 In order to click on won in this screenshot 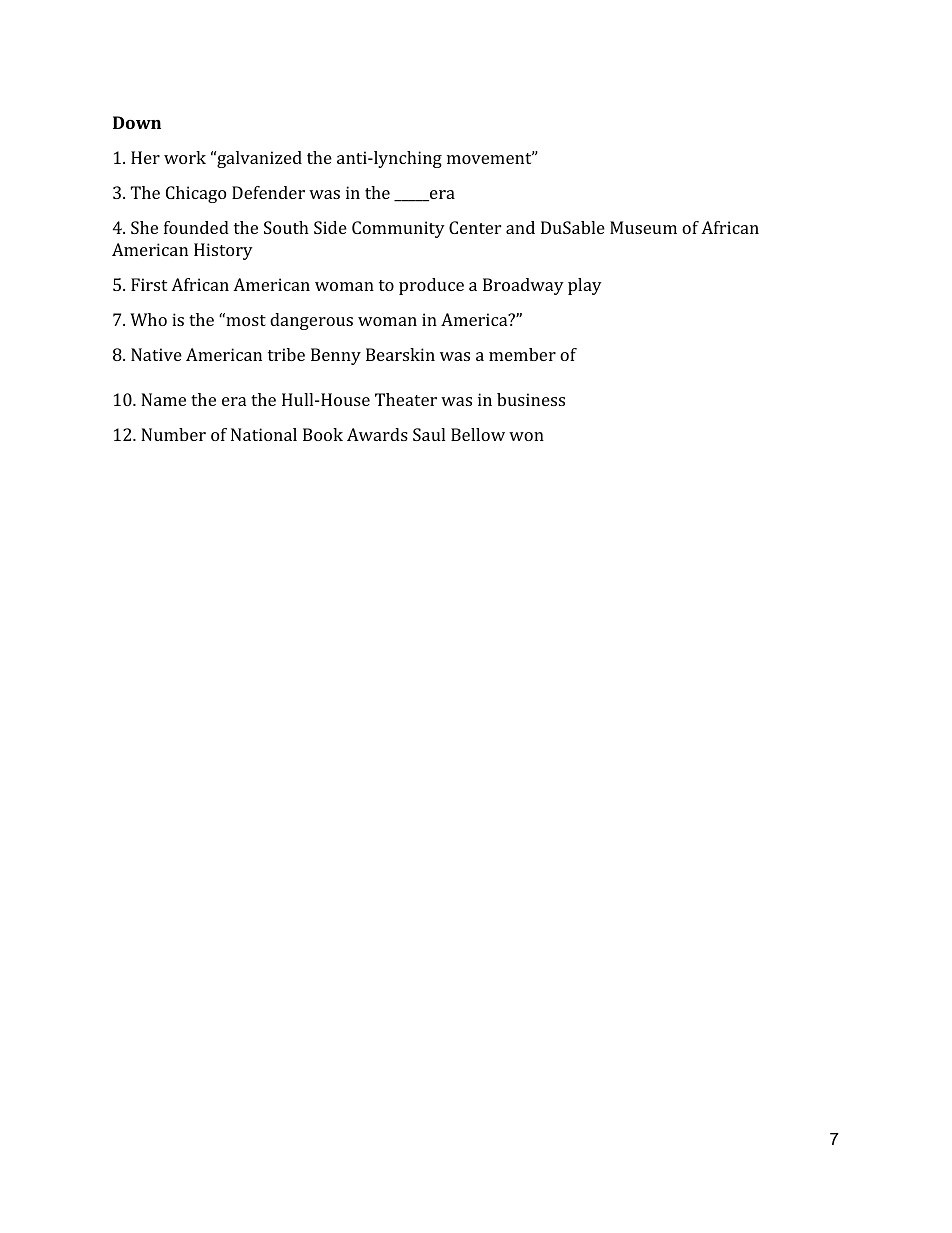, I will do `click(526, 436)`.
